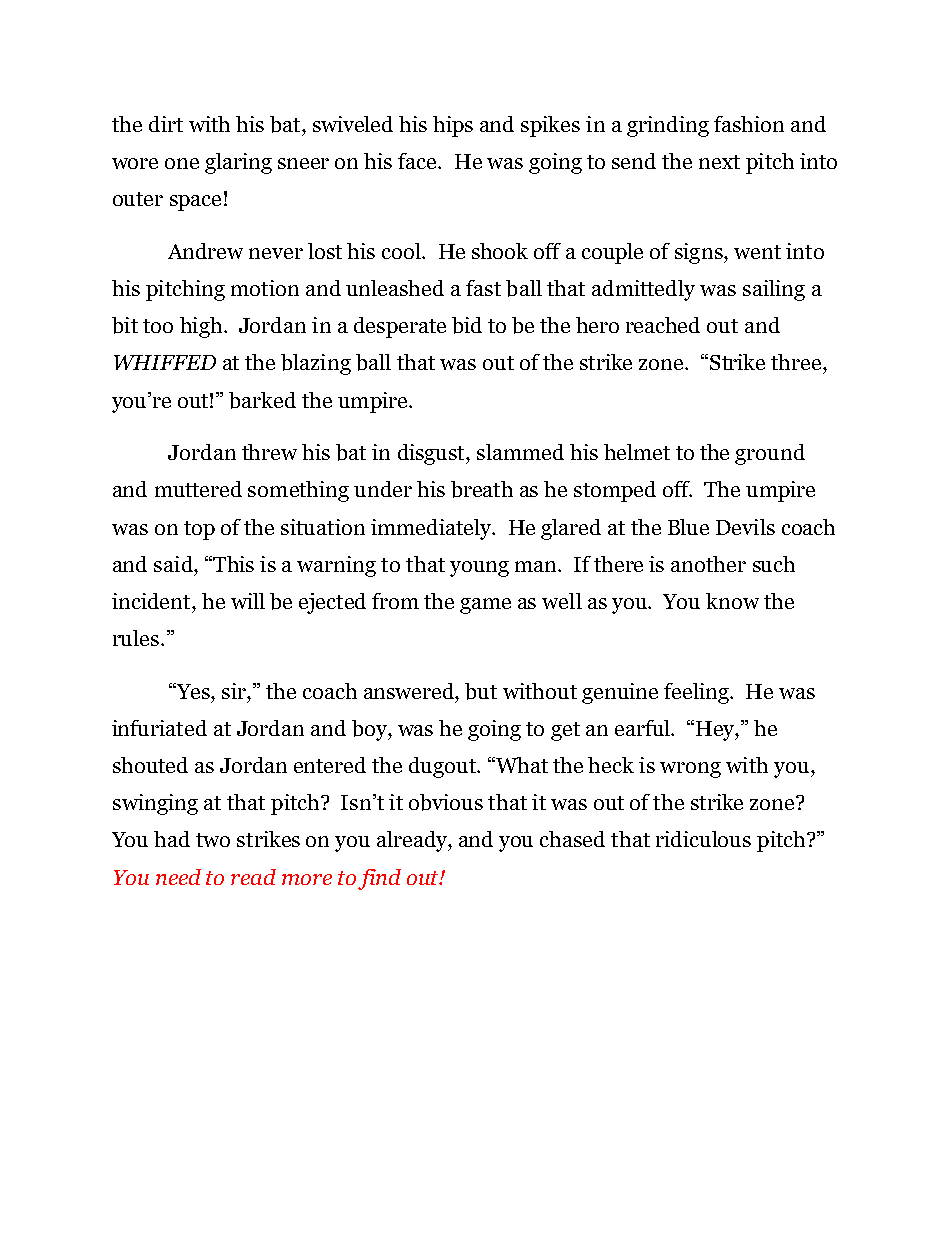 The width and height of the page is (952, 1233). Describe the element at coordinates (479, 569) in the page. I see `young` at that location.
